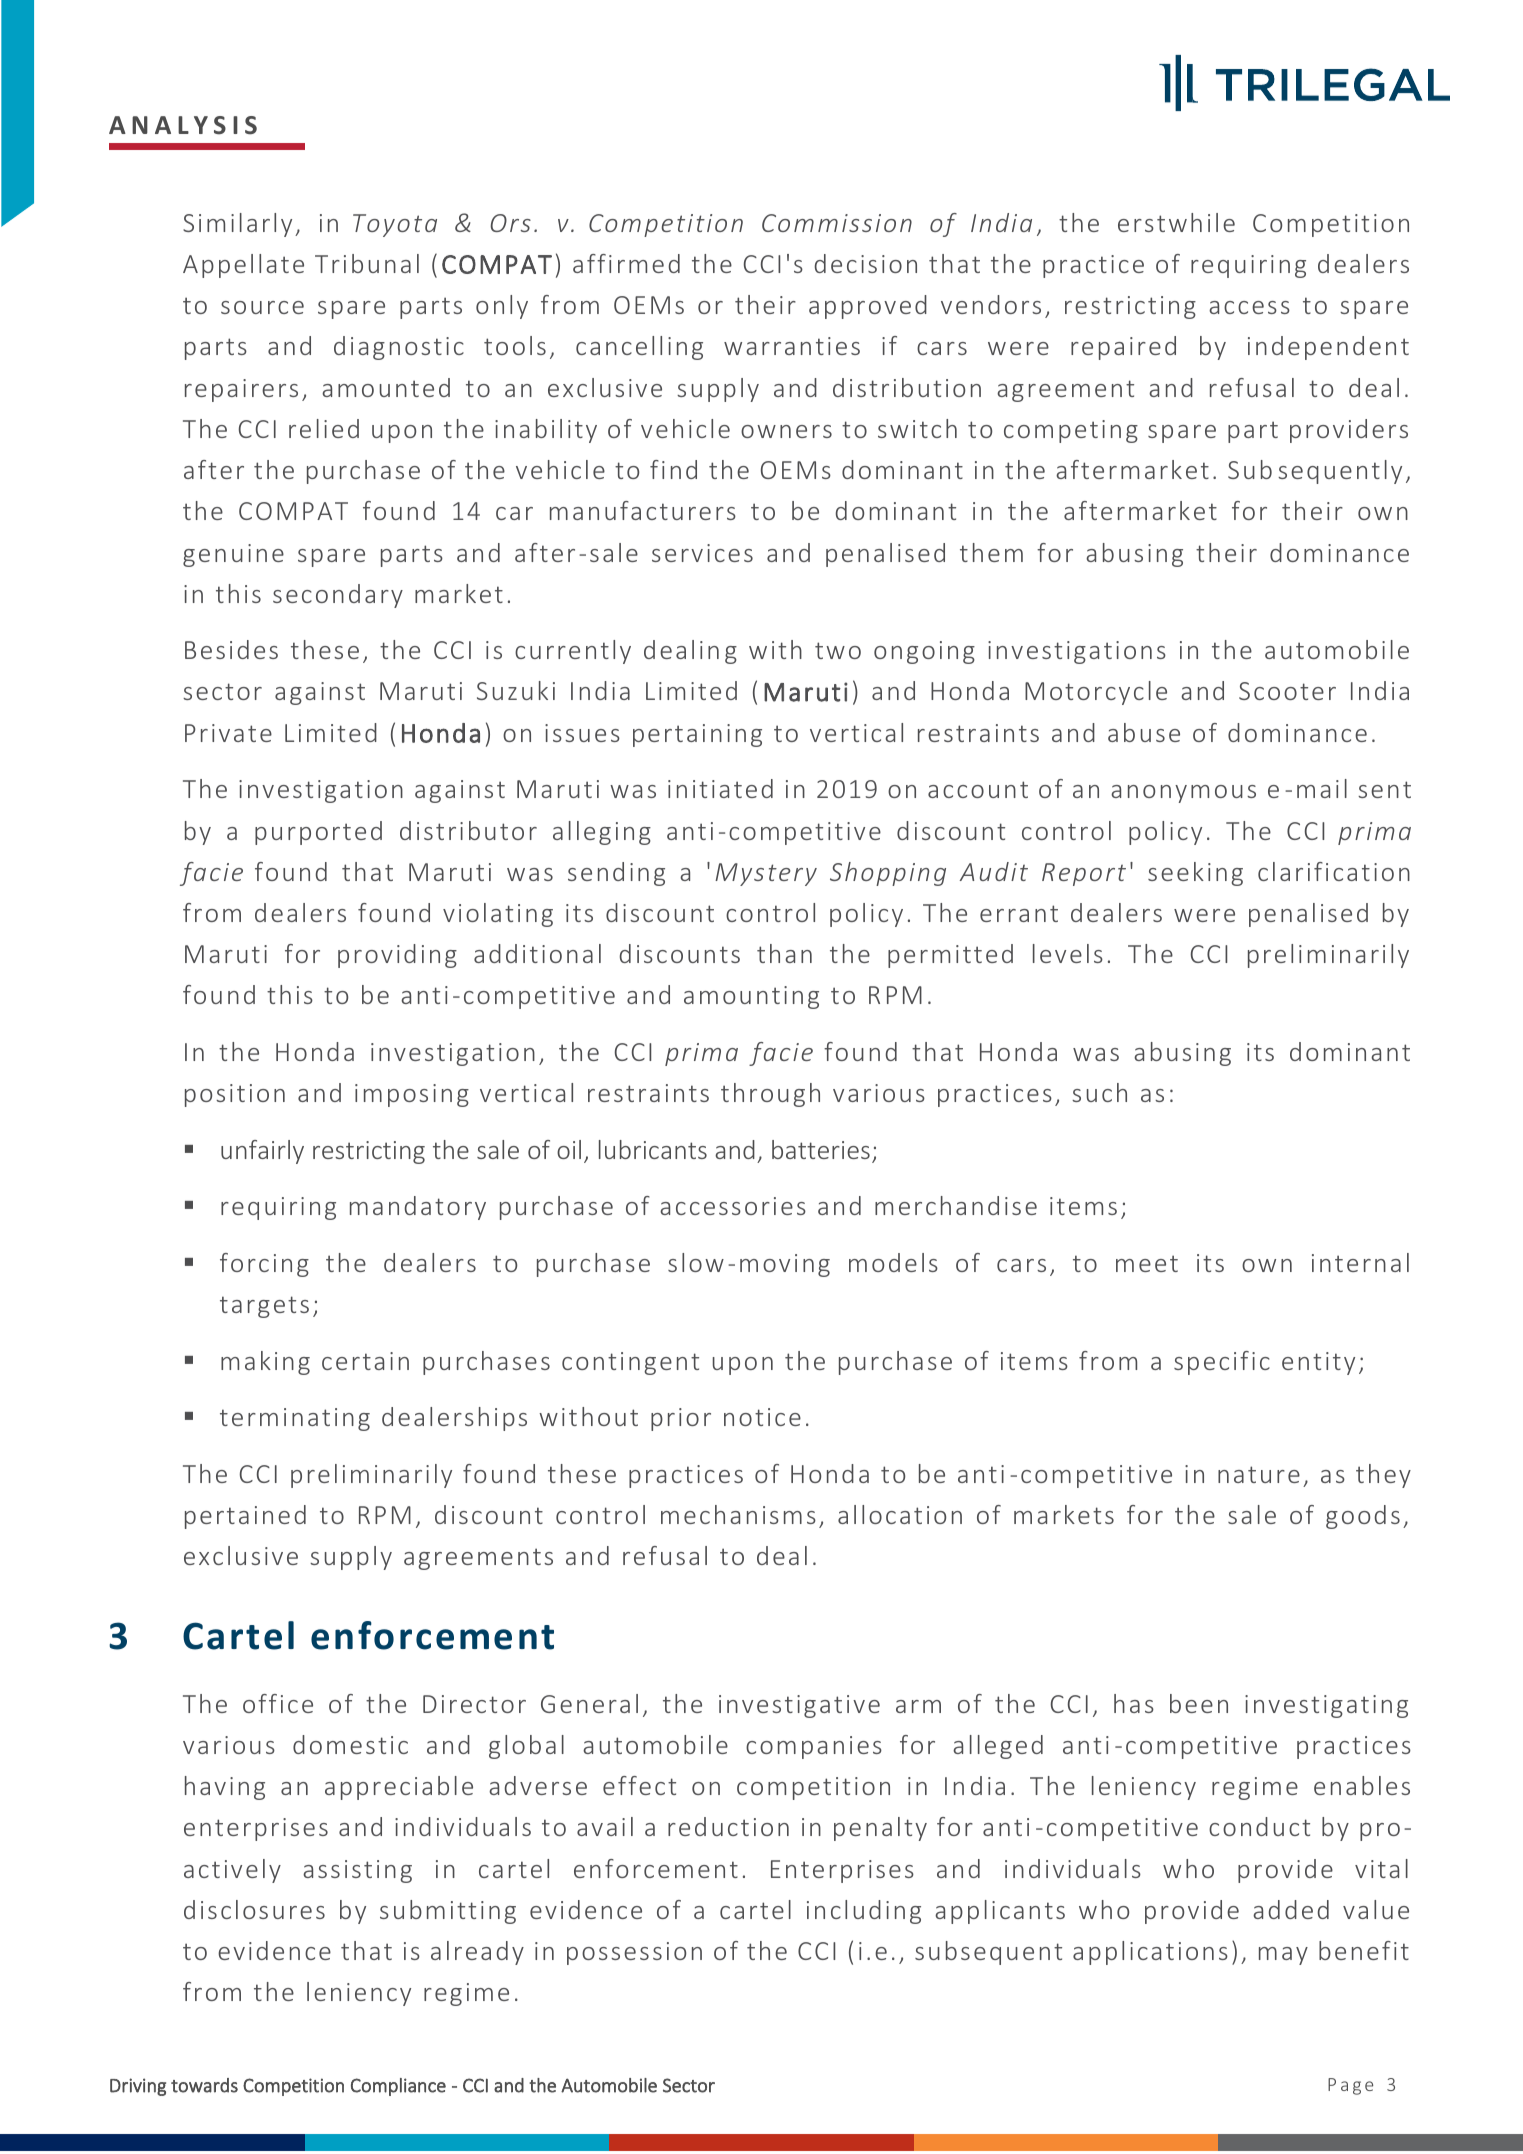  Describe the element at coordinates (1176, 222) in the screenshot. I see `erstwhile` at that location.
